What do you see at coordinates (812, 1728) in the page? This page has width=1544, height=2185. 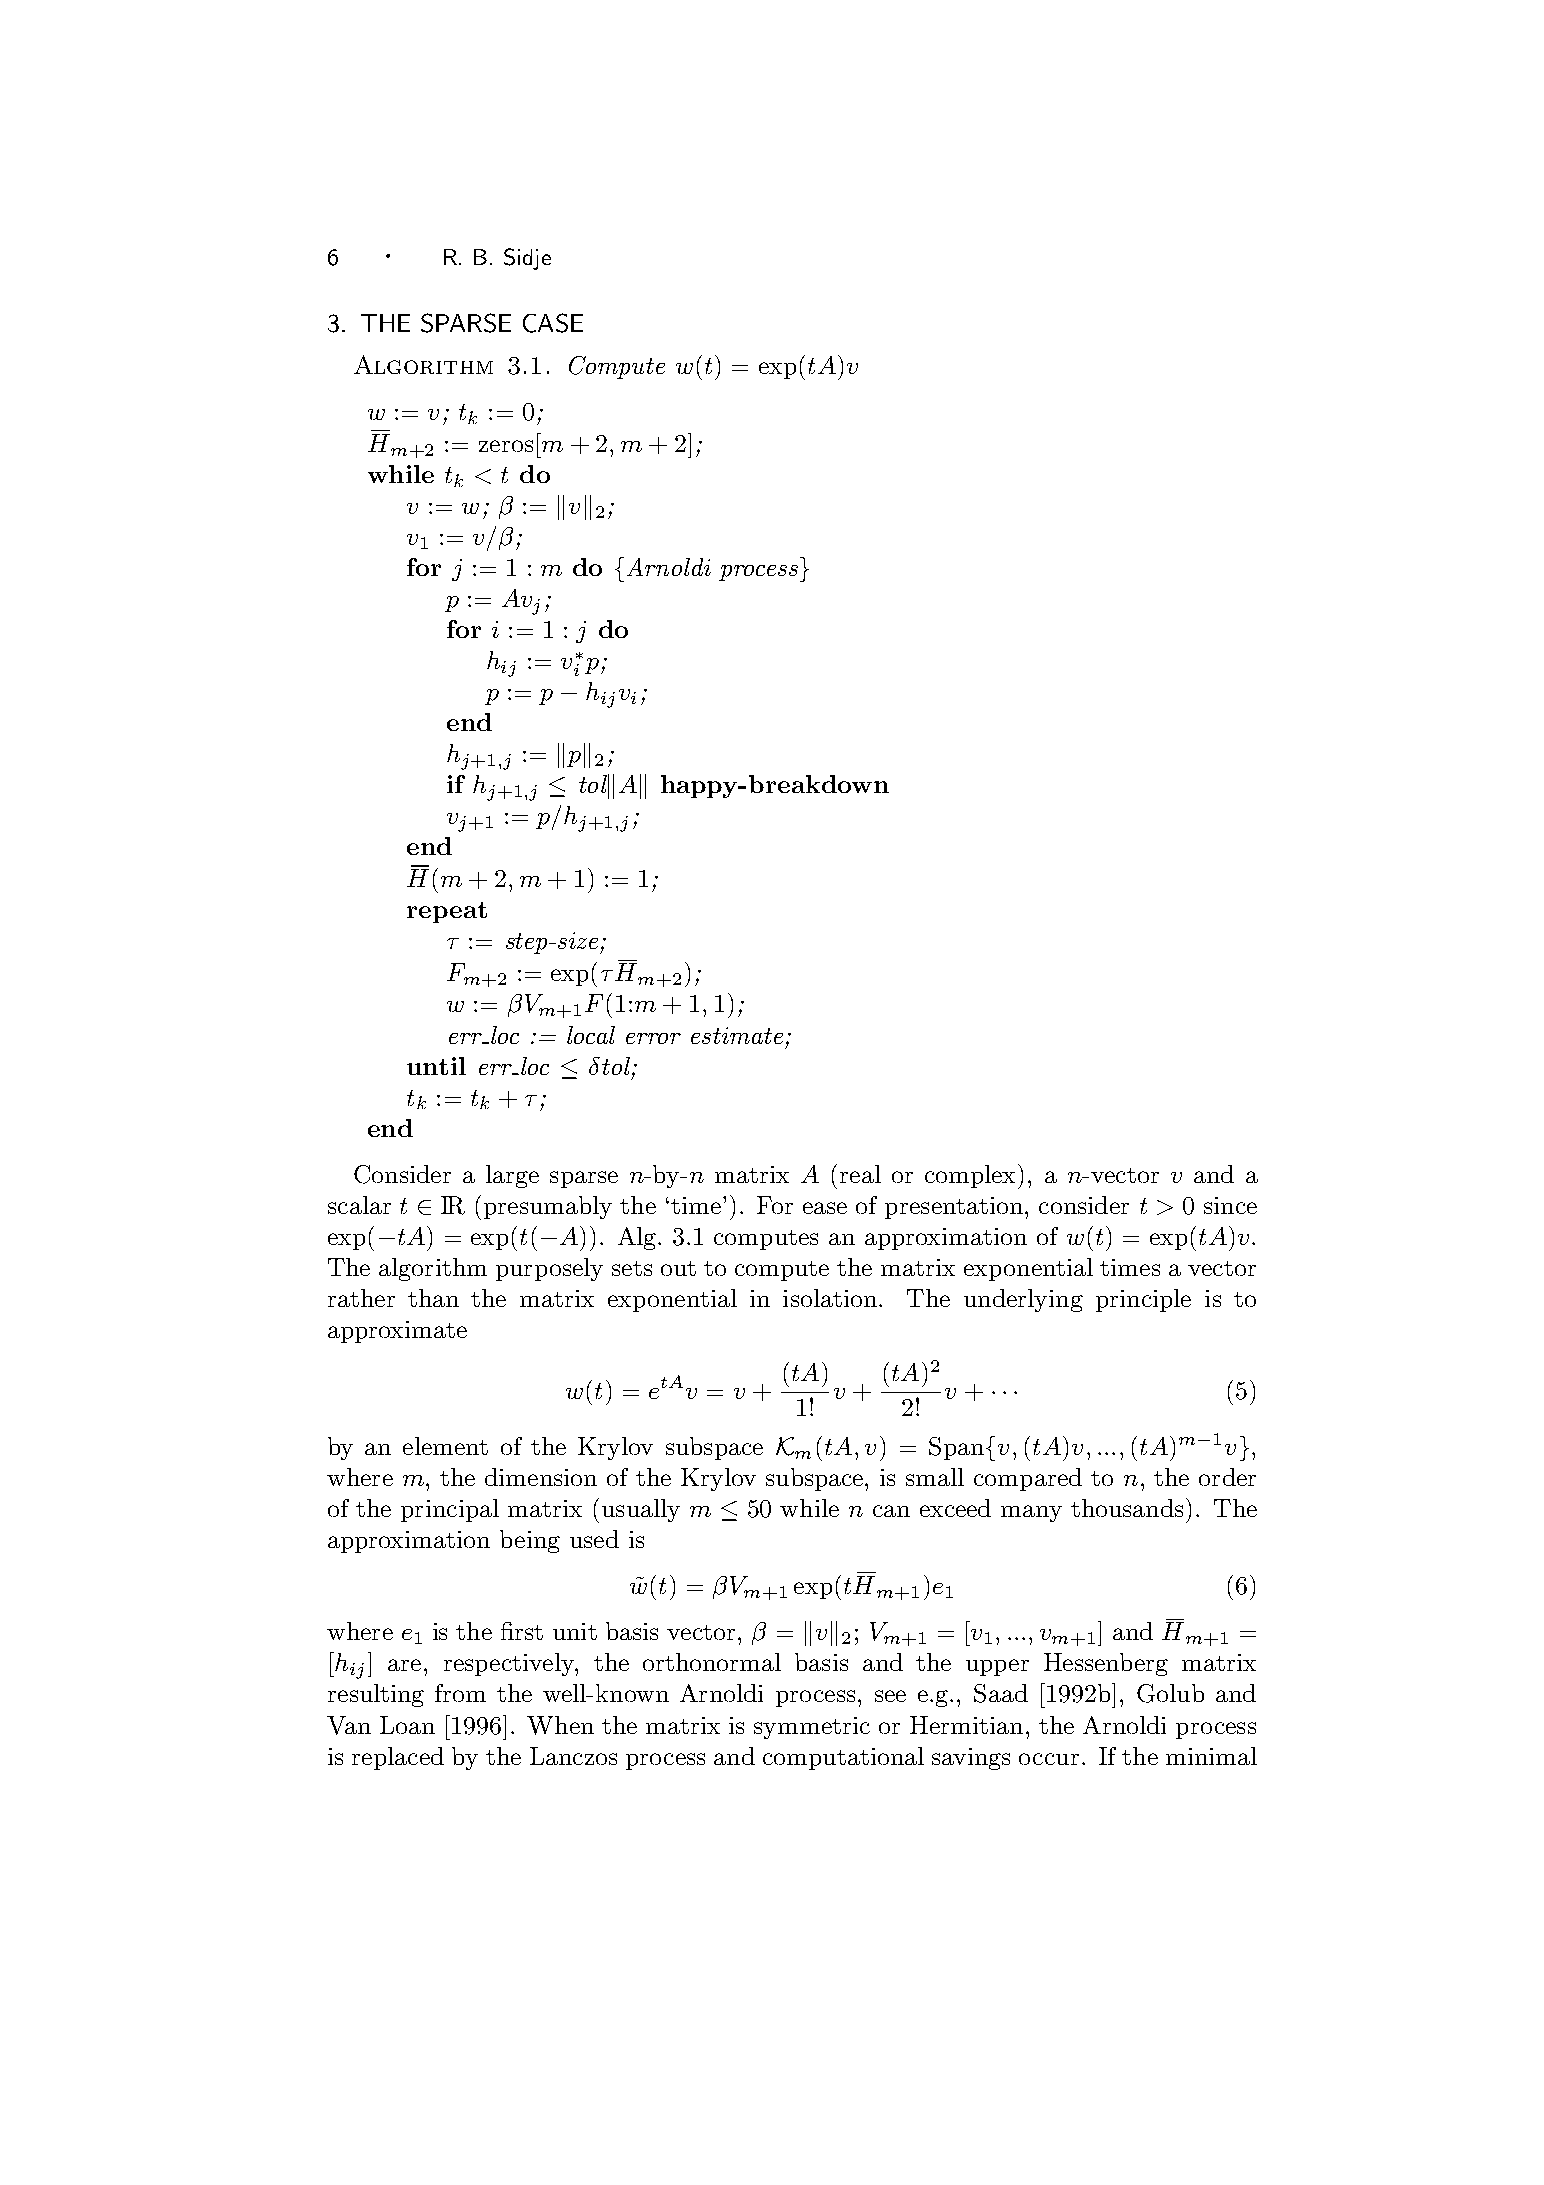 I see `symmetric` at bounding box center [812, 1728].
